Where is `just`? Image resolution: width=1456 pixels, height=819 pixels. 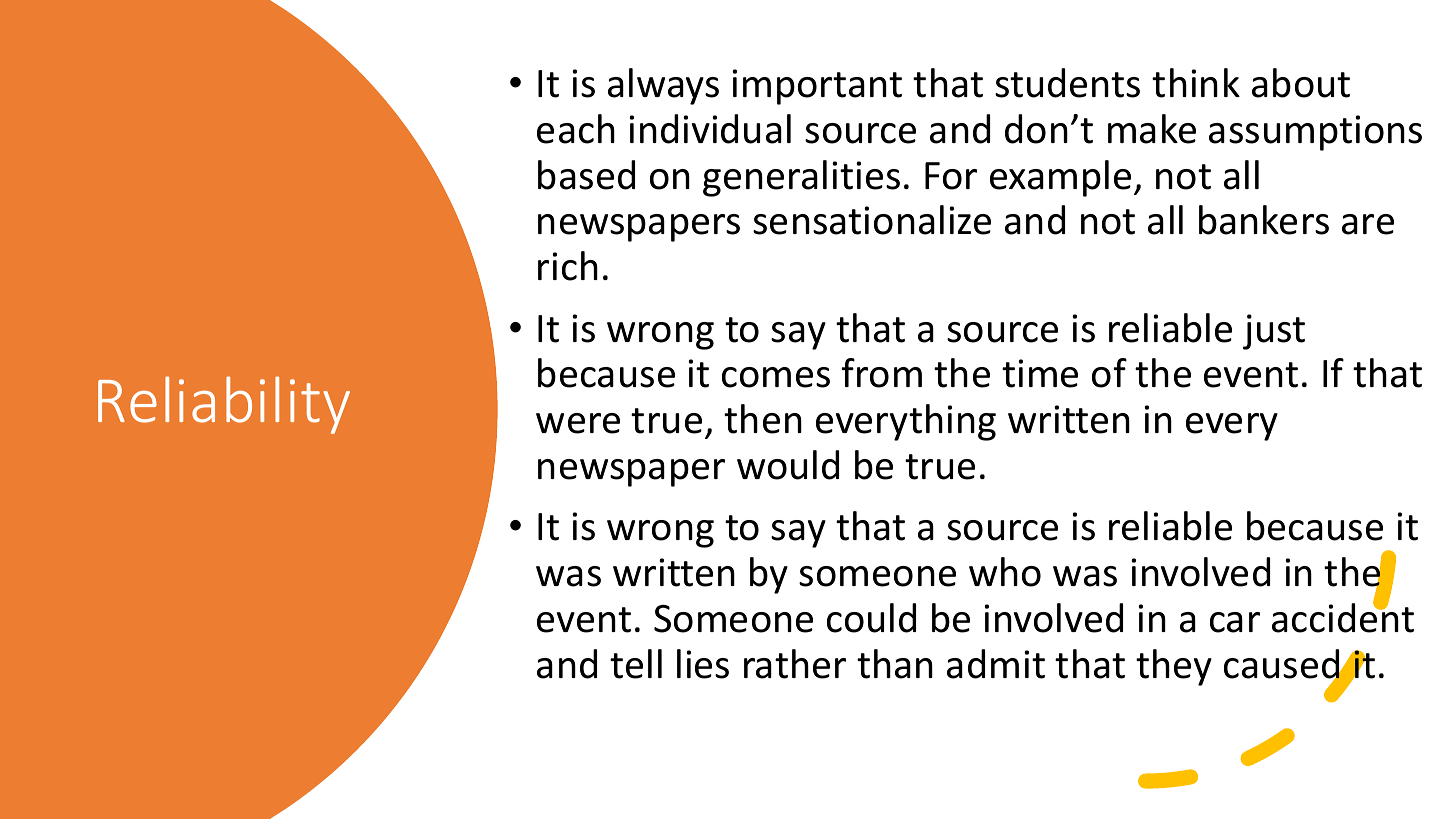 just is located at coordinates (1274, 332).
